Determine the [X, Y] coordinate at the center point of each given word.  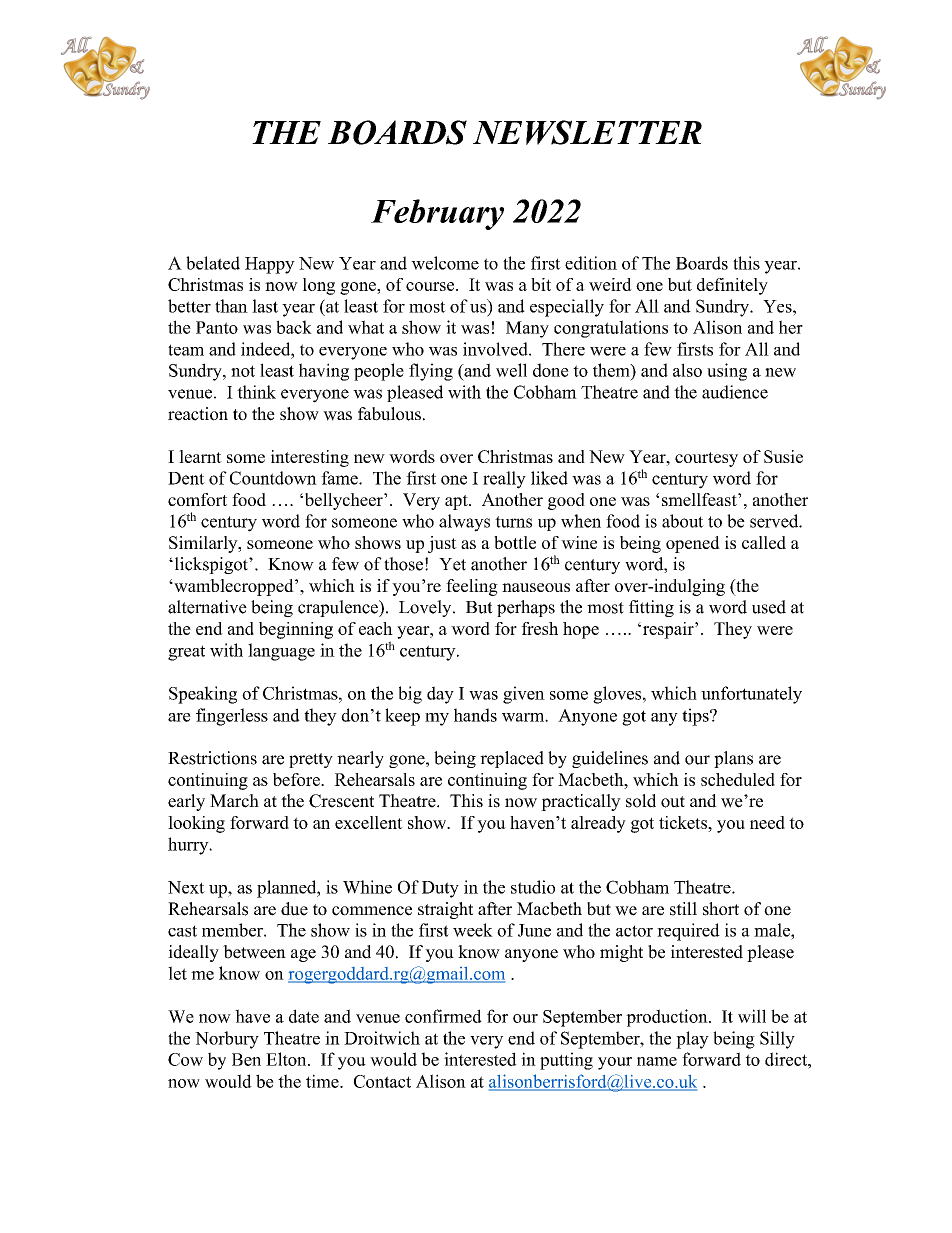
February [437, 214]
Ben [246, 1059]
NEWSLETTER [587, 132]
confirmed [443, 1016]
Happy [270, 265]
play [692, 1040]
